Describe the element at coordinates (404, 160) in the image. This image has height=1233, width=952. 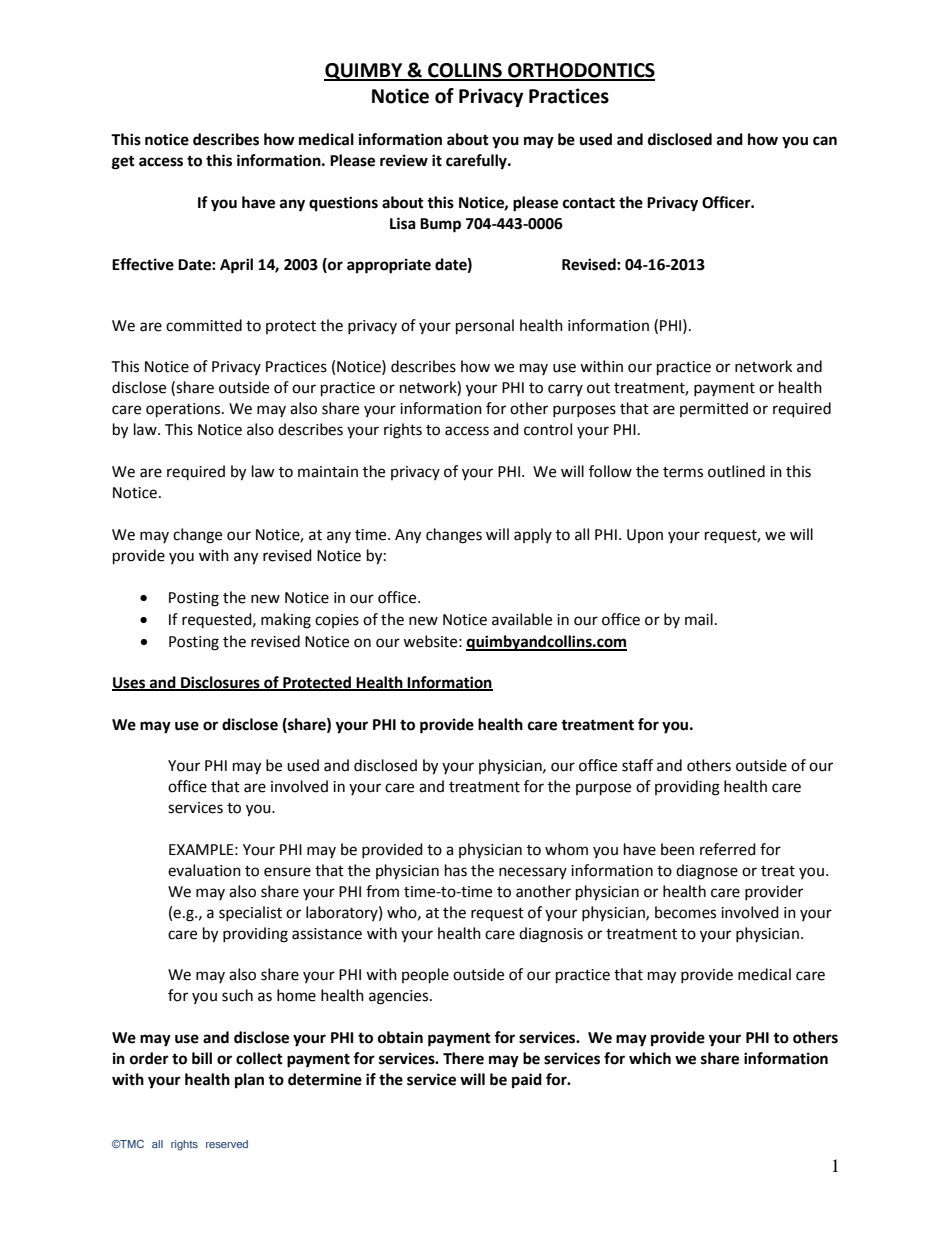
I see `review` at that location.
